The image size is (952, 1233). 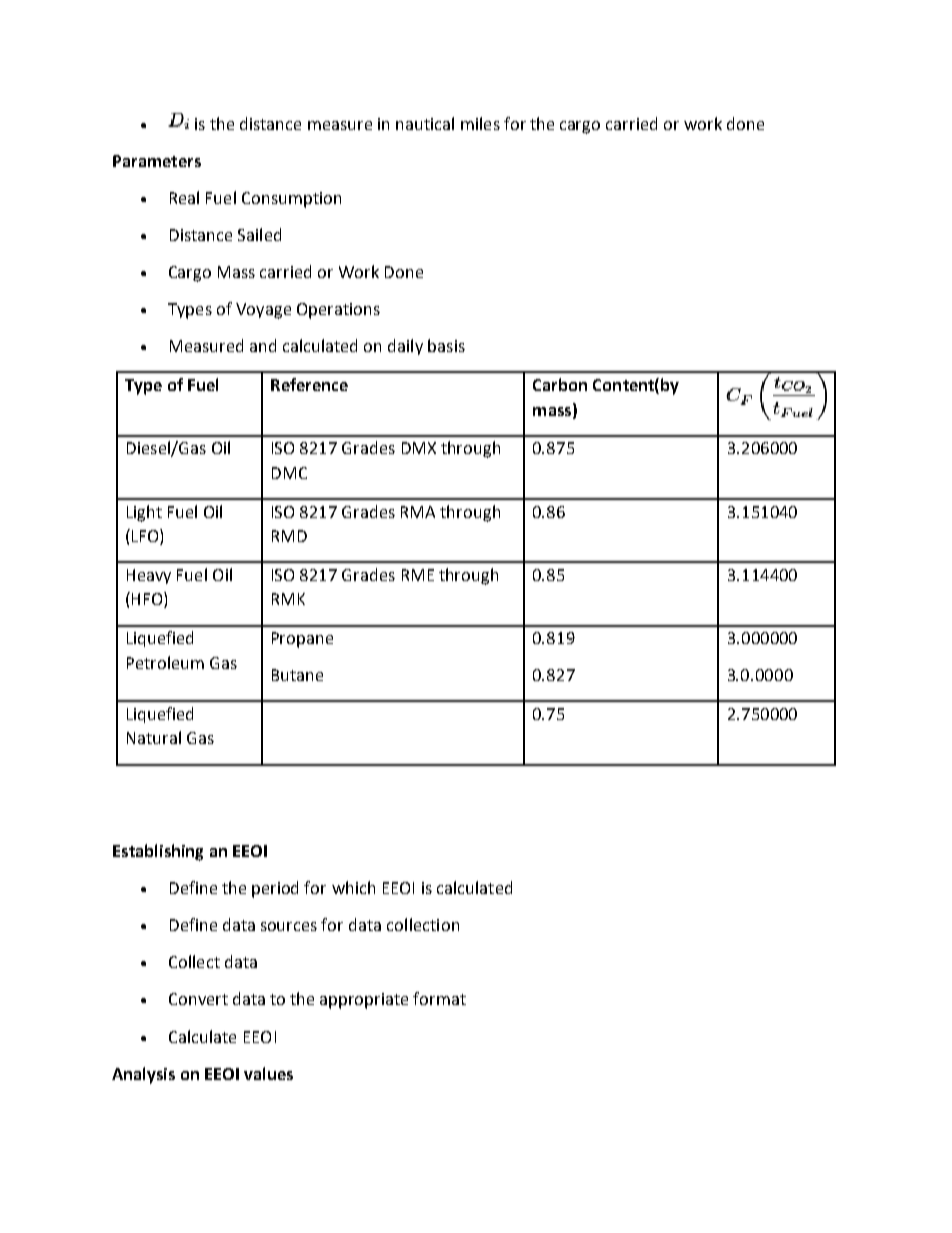 I want to click on Carbon, so click(x=560, y=384).
